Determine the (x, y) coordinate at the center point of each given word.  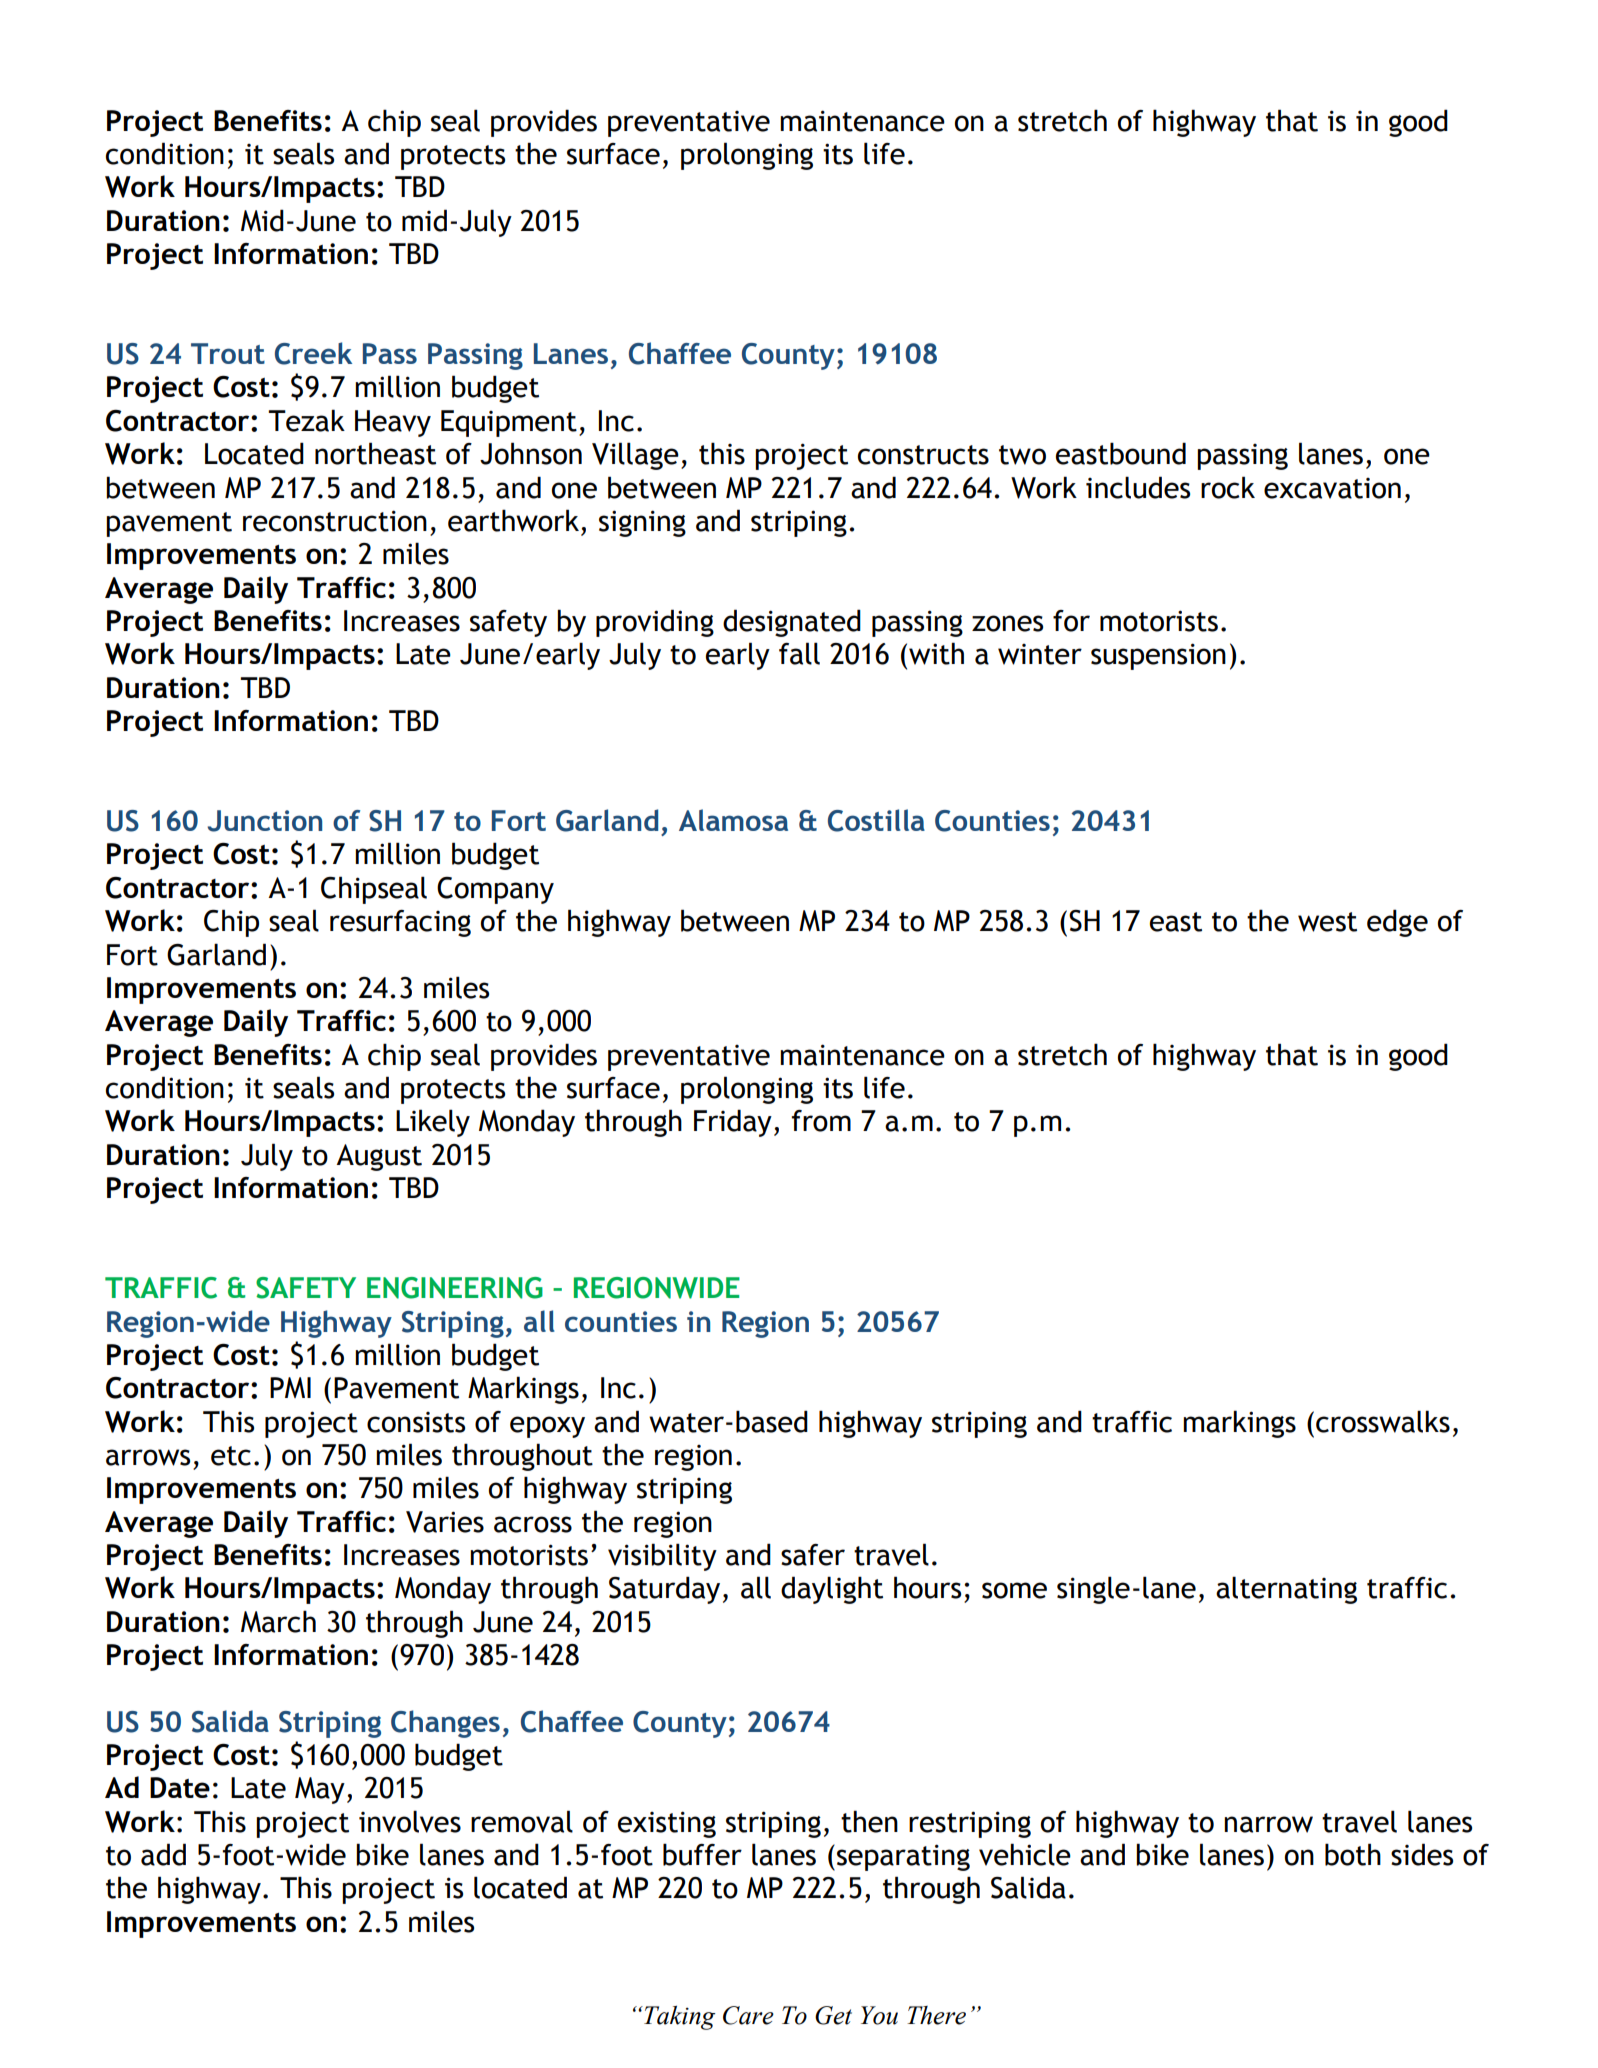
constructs (923, 455)
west (1327, 922)
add (163, 1854)
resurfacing (400, 923)
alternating (1286, 1590)
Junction (264, 821)
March (278, 1621)
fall (799, 653)
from (821, 1121)
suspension (1158, 656)
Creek (313, 353)
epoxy (547, 1427)
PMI (290, 1387)
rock (1228, 487)
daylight (832, 1590)
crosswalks (1383, 1421)
